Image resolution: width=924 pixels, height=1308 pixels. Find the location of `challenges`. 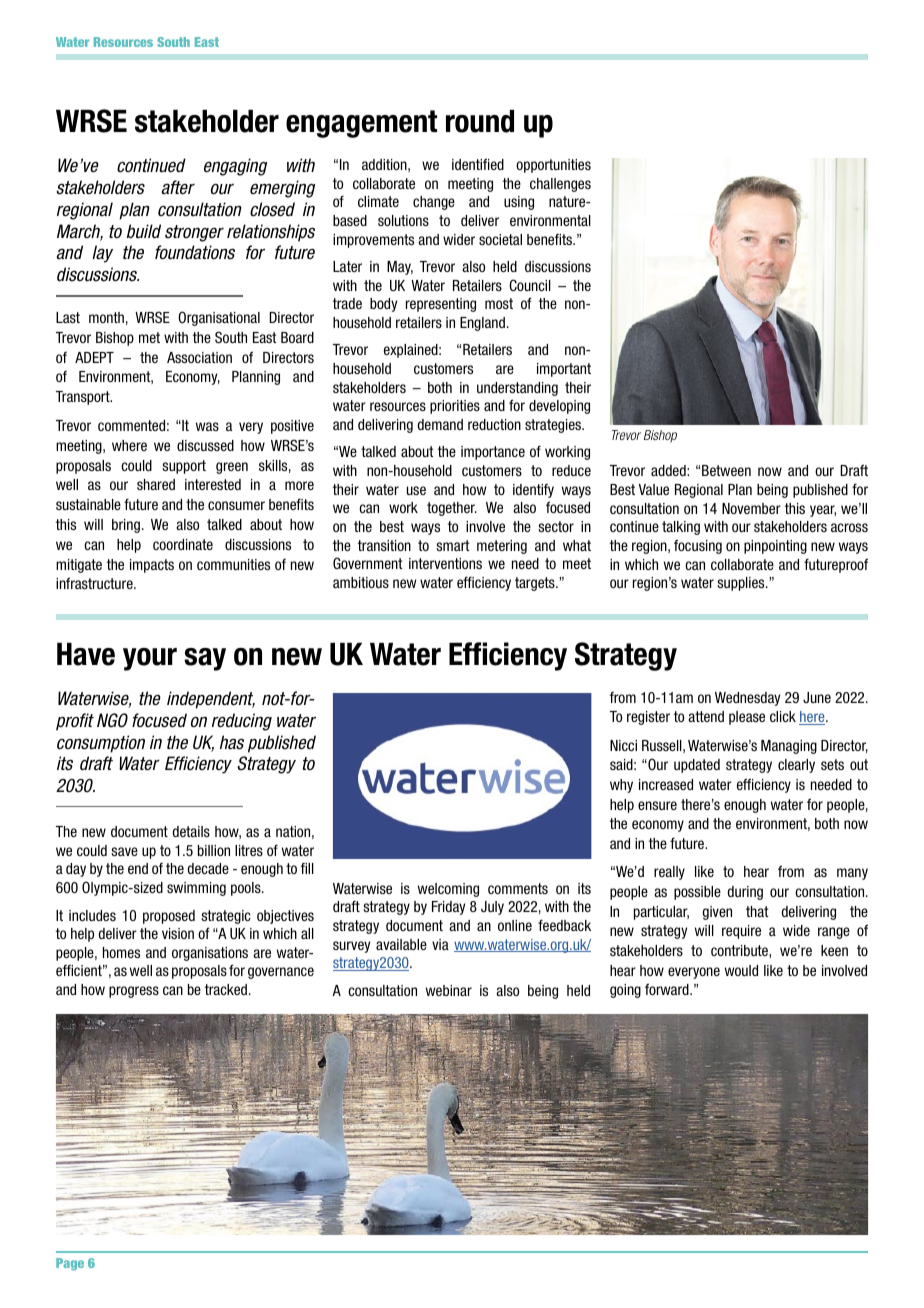

challenges is located at coordinates (560, 185).
